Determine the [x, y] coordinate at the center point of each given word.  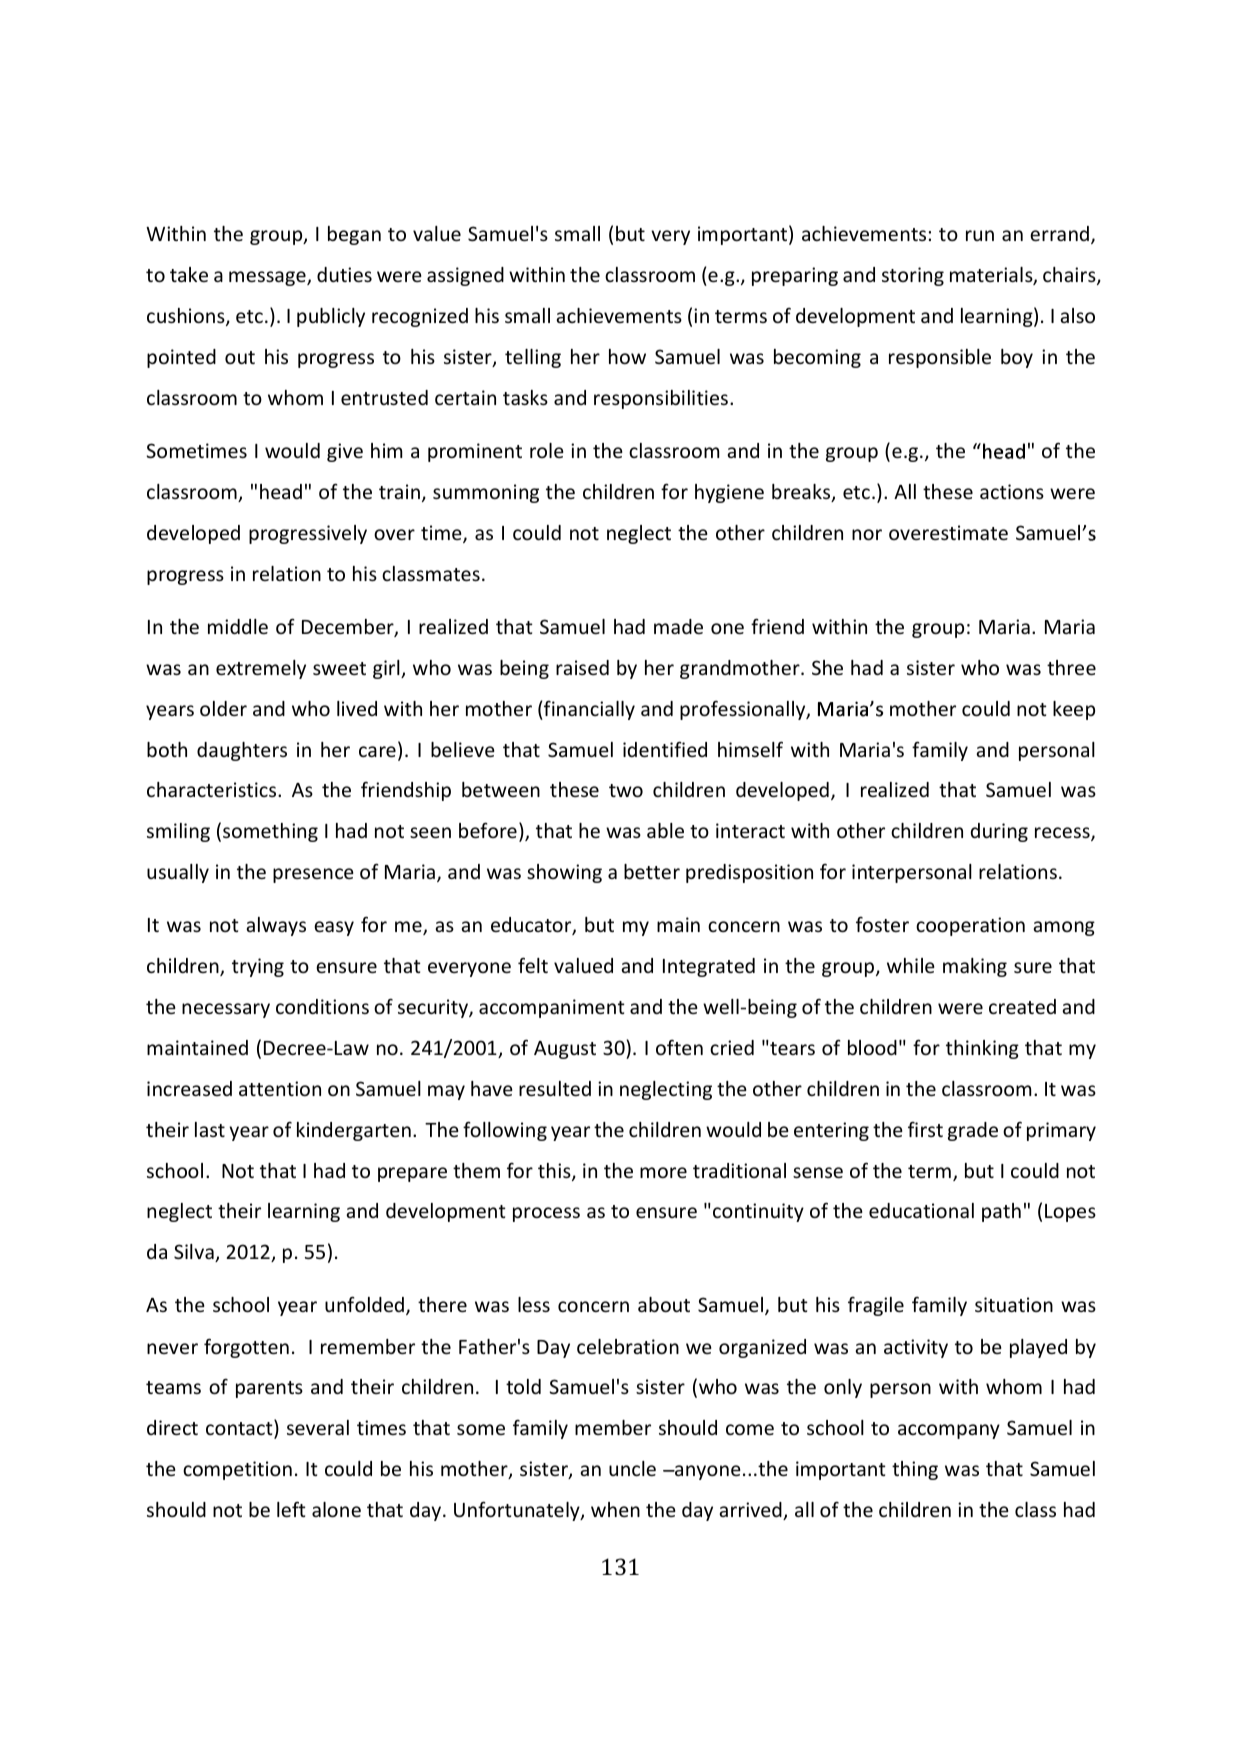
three [1071, 667]
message [268, 278]
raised [582, 667]
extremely [261, 669]
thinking [982, 1049]
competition [237, 1470]
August [565, 1050]
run [980, 235]
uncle [632, 1468]
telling [533, 358]
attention [280, 1088]
